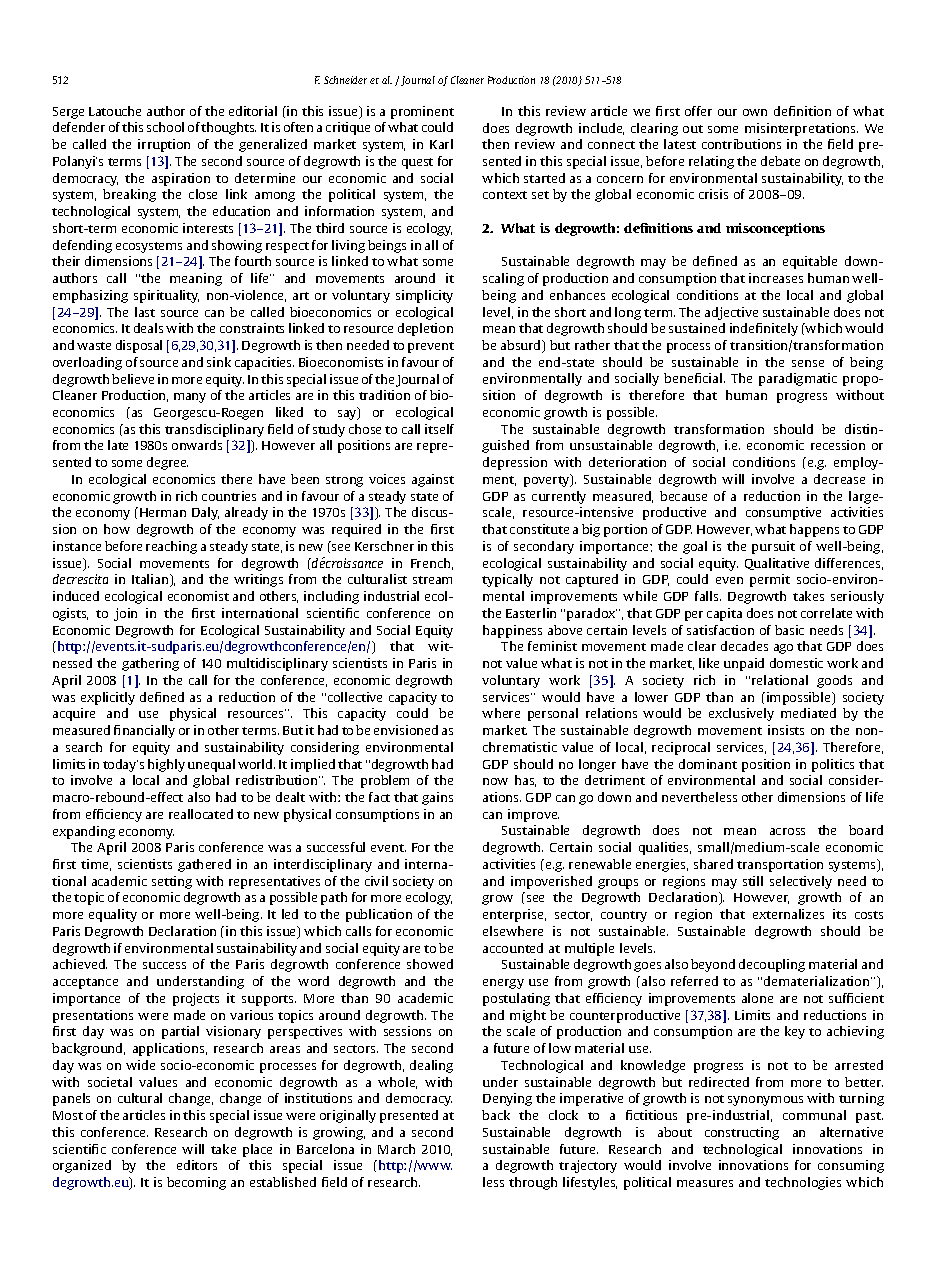  I want to click on contributions, so click(741, 144).
